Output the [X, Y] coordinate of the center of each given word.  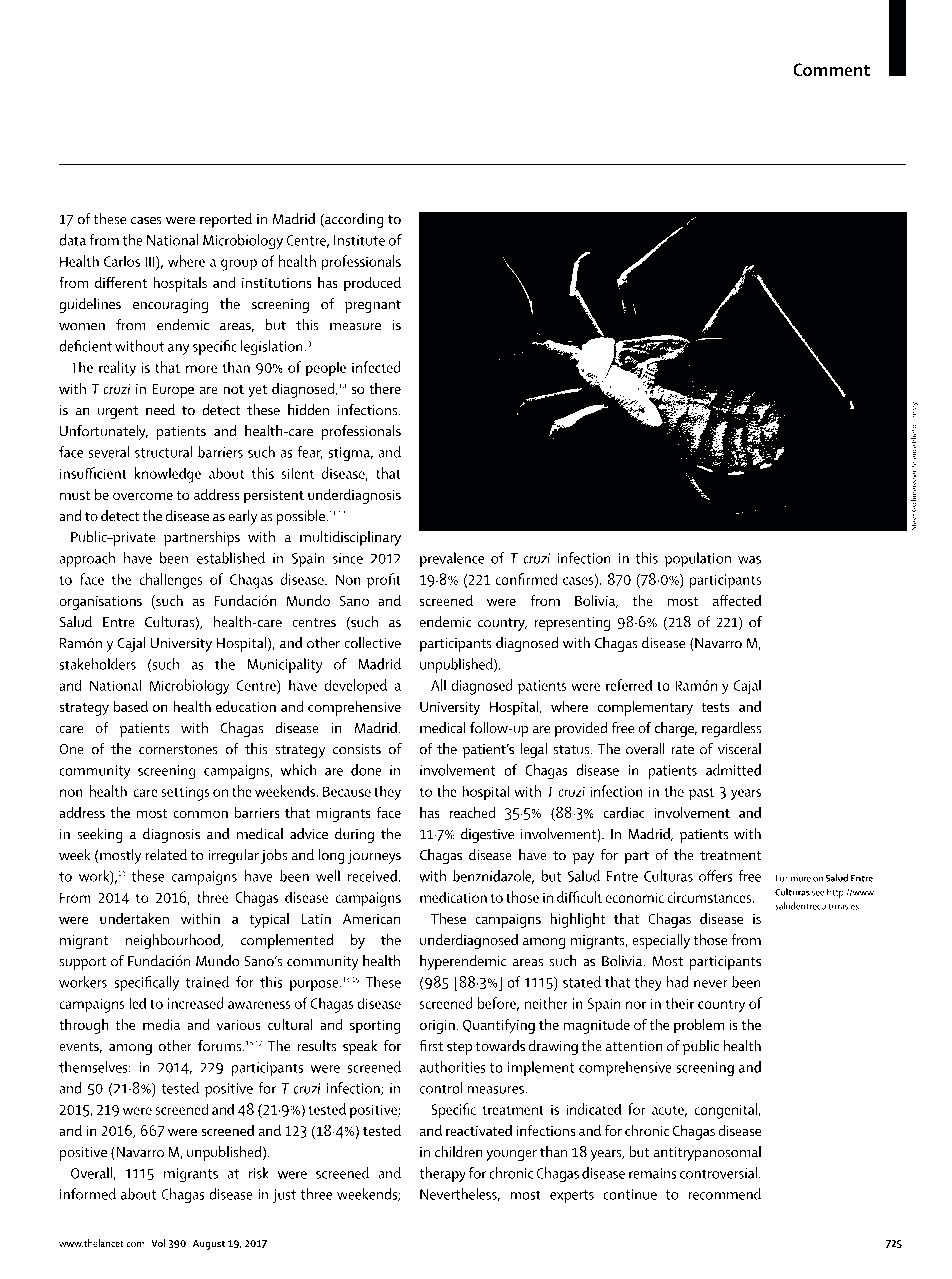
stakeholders [97, 664]
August [209, 1245]
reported [226, 220]
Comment [831, 69]
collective [372, 643]
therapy [442, 1174]
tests [715, 707]
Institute [359, 240]
